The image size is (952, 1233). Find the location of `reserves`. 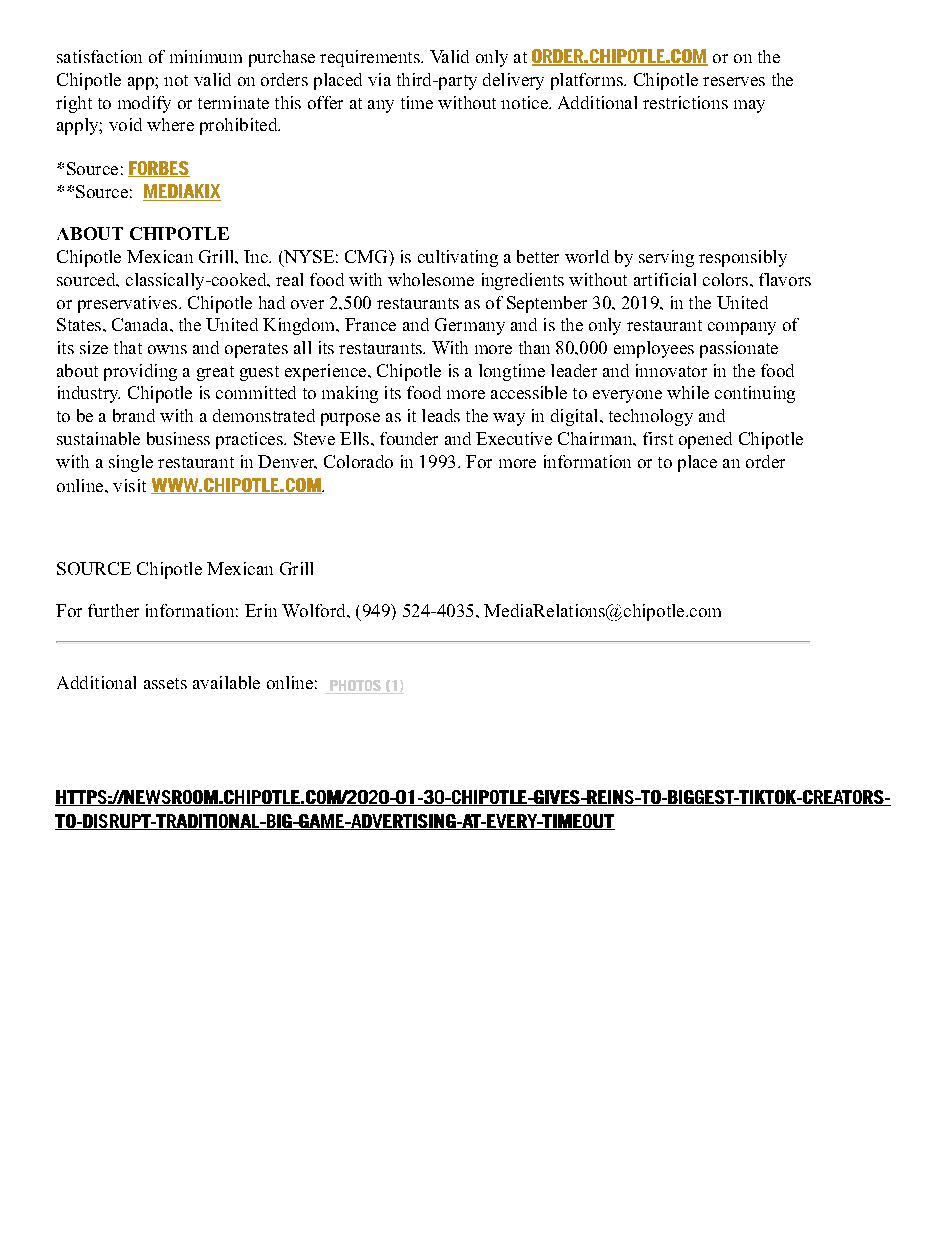

reserves is located at coordinates (734, 81).
